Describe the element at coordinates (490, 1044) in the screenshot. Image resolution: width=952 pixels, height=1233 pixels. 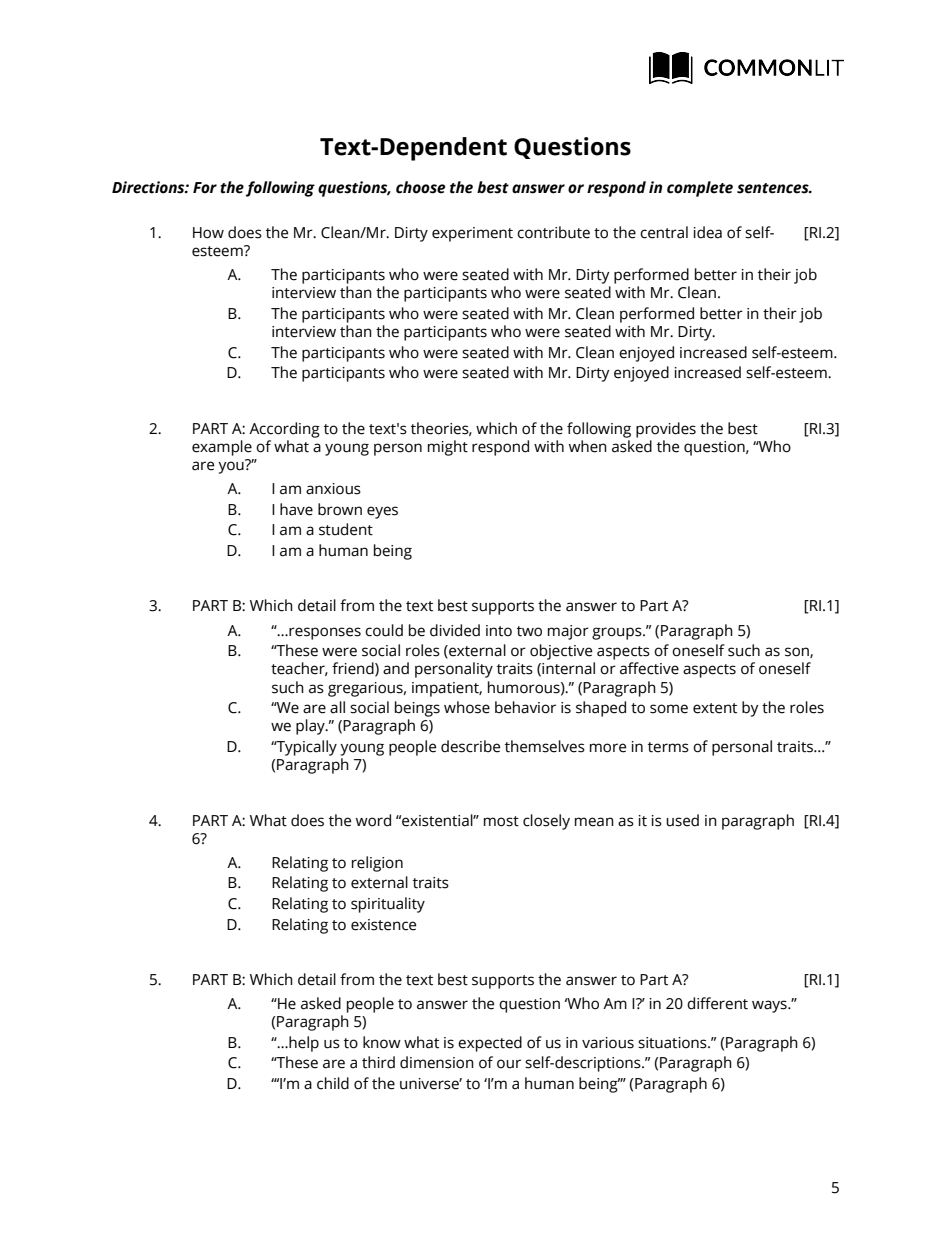
I see `expected` at that location.
